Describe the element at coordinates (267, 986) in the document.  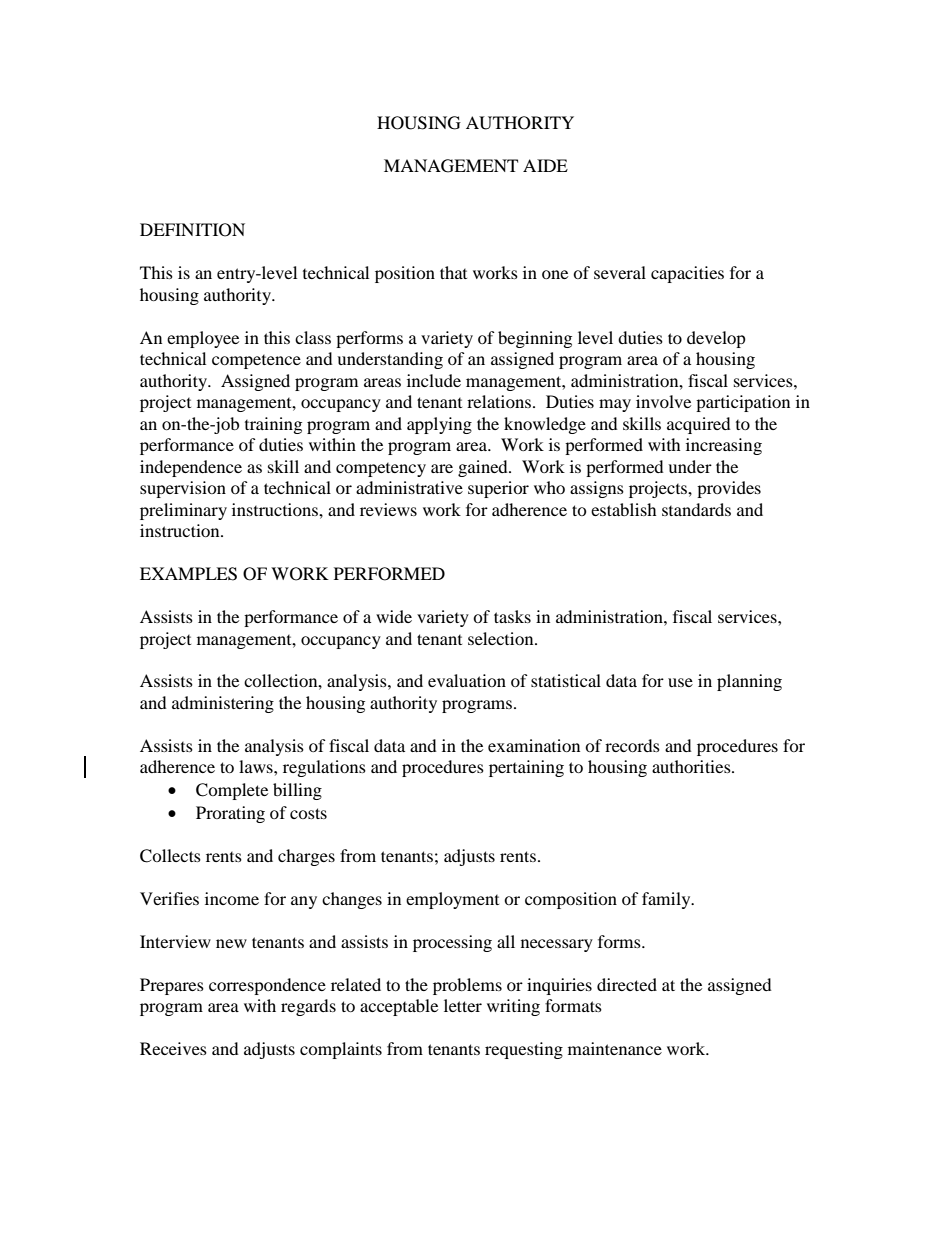
I see `correspondence` at that location.
